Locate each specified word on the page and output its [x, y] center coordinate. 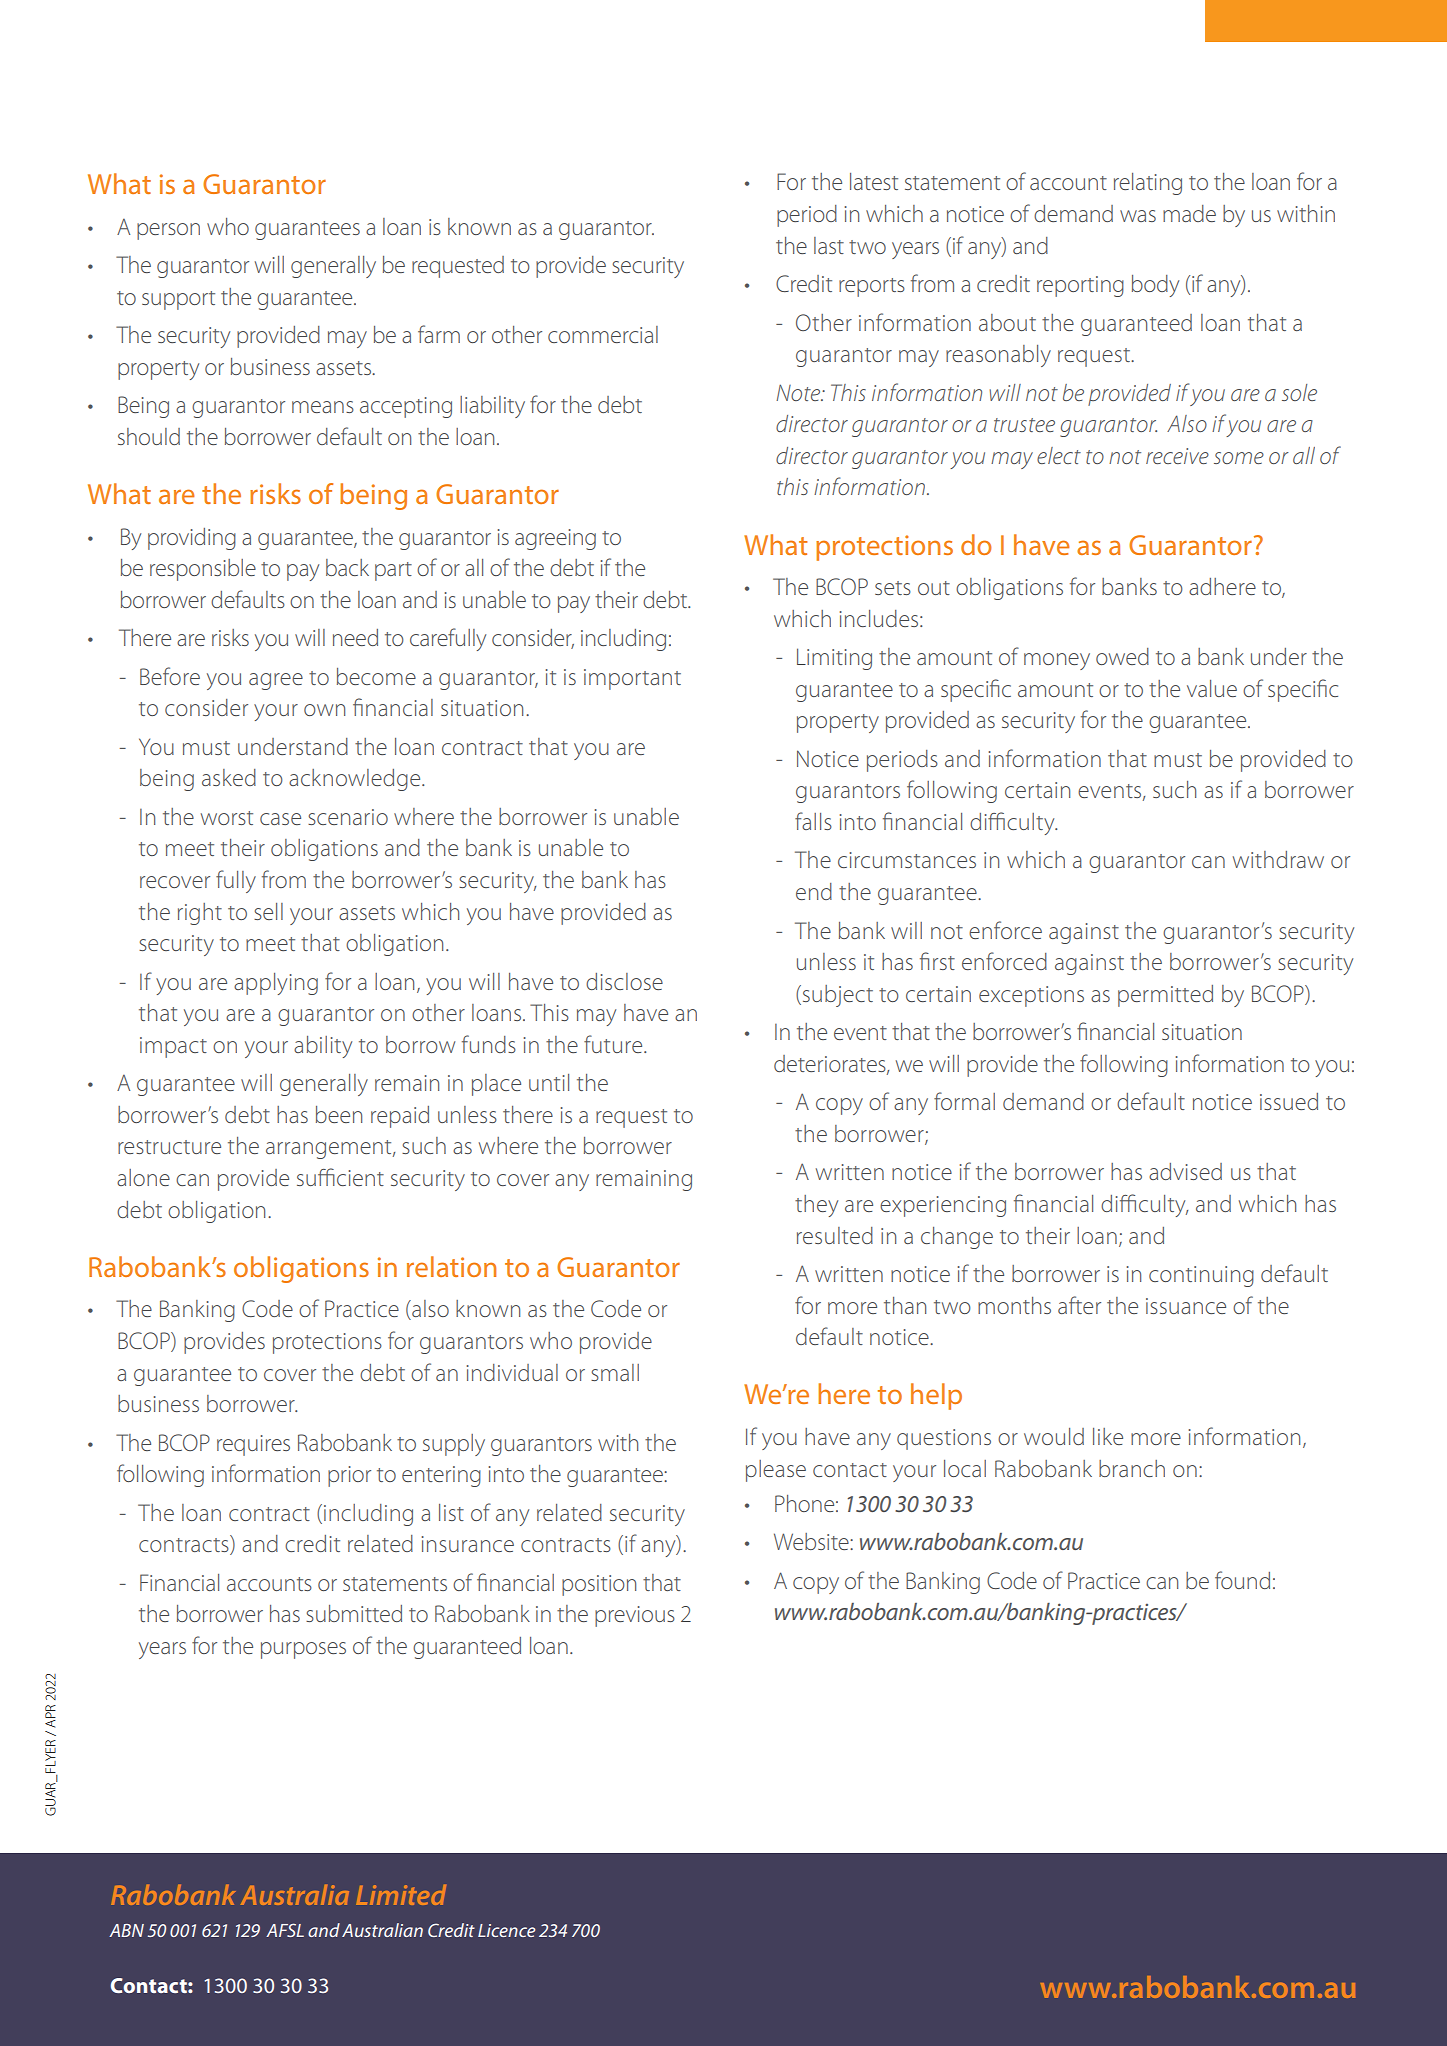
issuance [1186, 1306]
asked [229, 777]
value [1212, 688]
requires [253, 1445]
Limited [401, 1895]
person [168, 231]
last [829, 245]
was [1138, 216]
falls [813, 821]
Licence [506, 1930]
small [615, 1372]
